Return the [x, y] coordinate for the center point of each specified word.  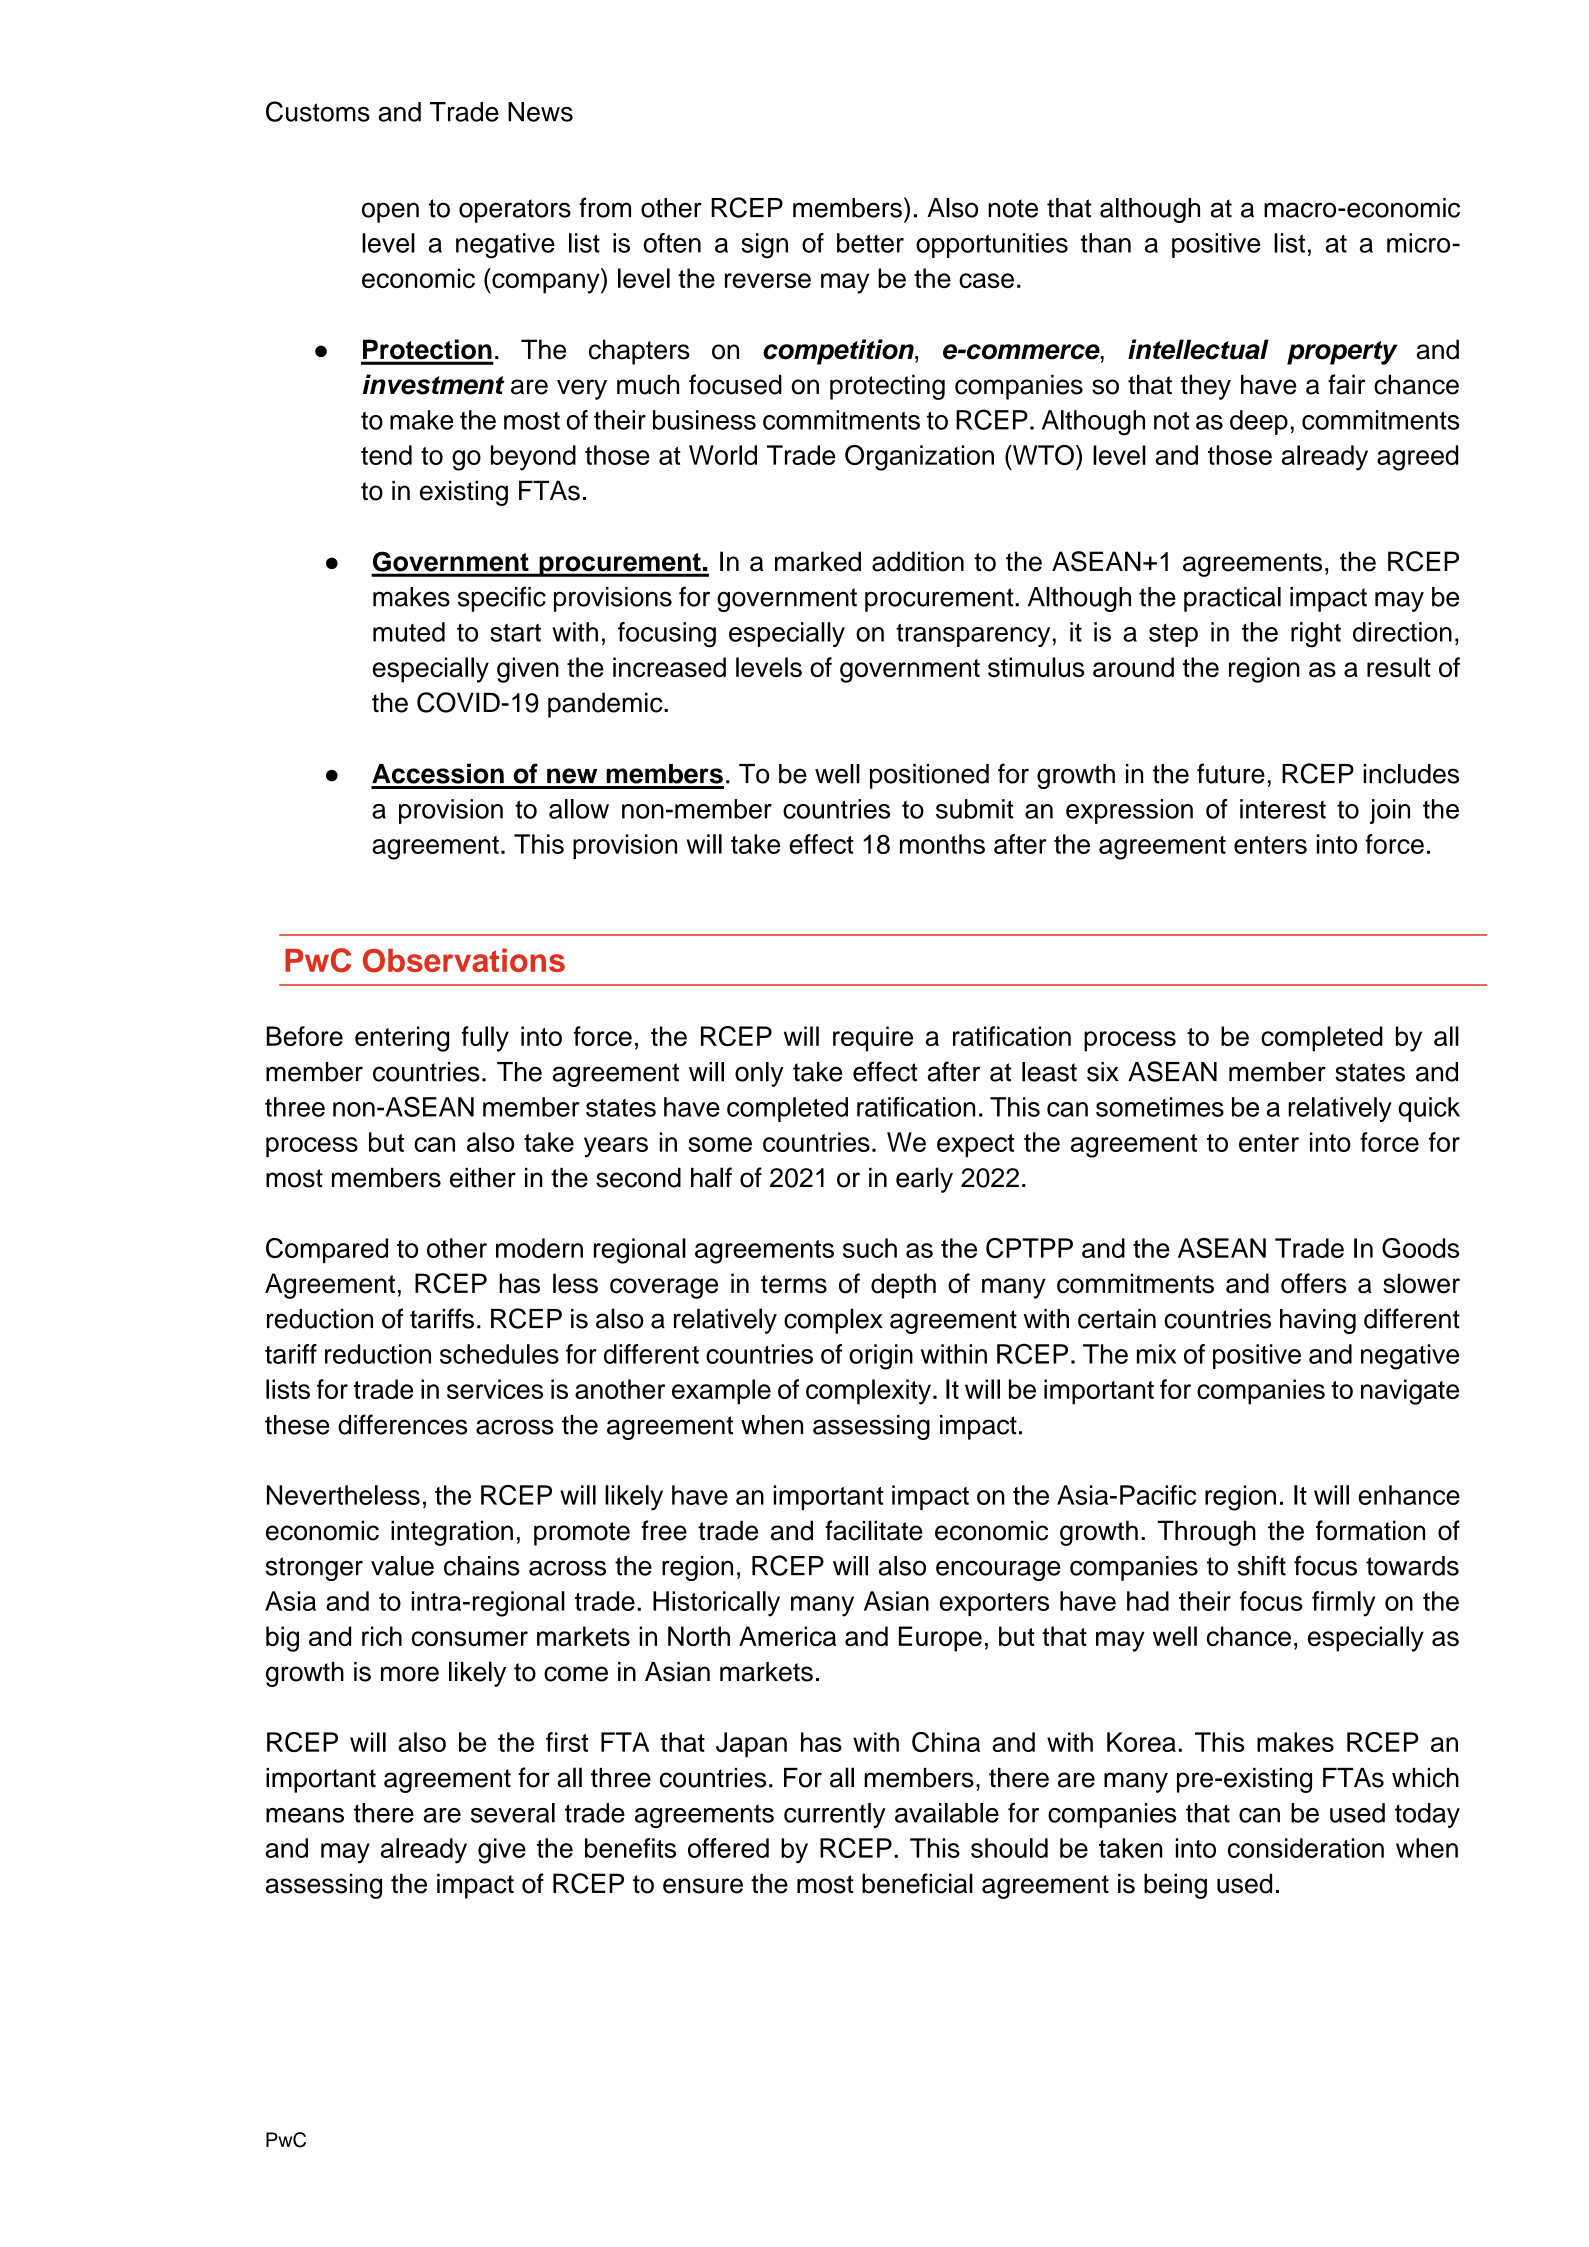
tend [386, 455]
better [870, 243]
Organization [919, 458]
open [390, 212]
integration [452, 1533]
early [924, 1180]
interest [1283, 809]
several [513, 1813]
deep [1259, 422]
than [1106, 243]
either [483, 1178]
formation [1370, 1530]
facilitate [874, 1530]
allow [579, 809]
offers [1314, 1283]
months [942, 844]
